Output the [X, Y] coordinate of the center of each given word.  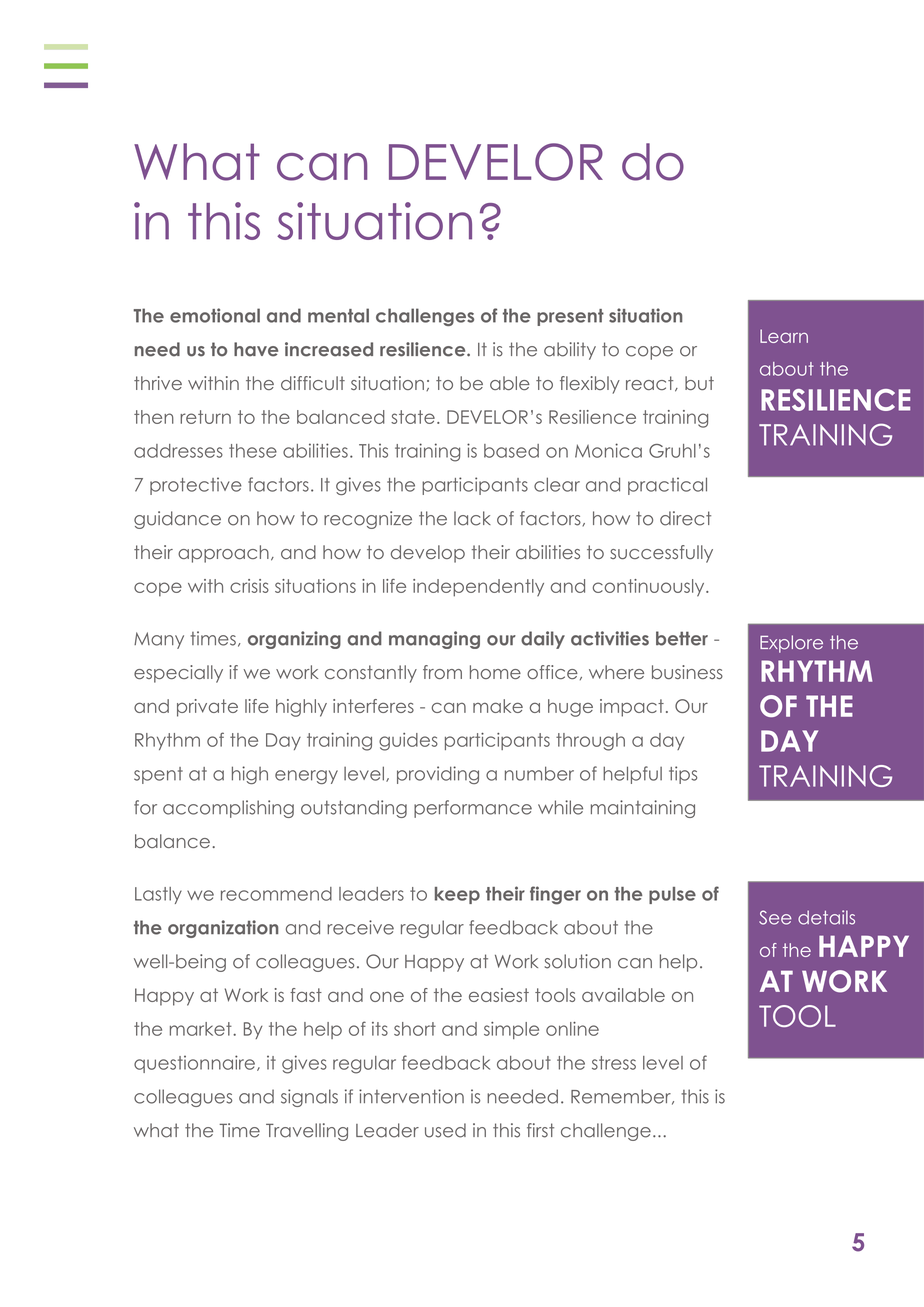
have [256, 349]
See [775, 917]
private [207, 708]
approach [223, 554]
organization [223, 929]
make [498, 706]
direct [685, 518]
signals [309, 1098]
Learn [784, 336]
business [687, 672]
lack [472, 518]
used [445, 1130]
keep [457, 895]
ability [570, 351]
